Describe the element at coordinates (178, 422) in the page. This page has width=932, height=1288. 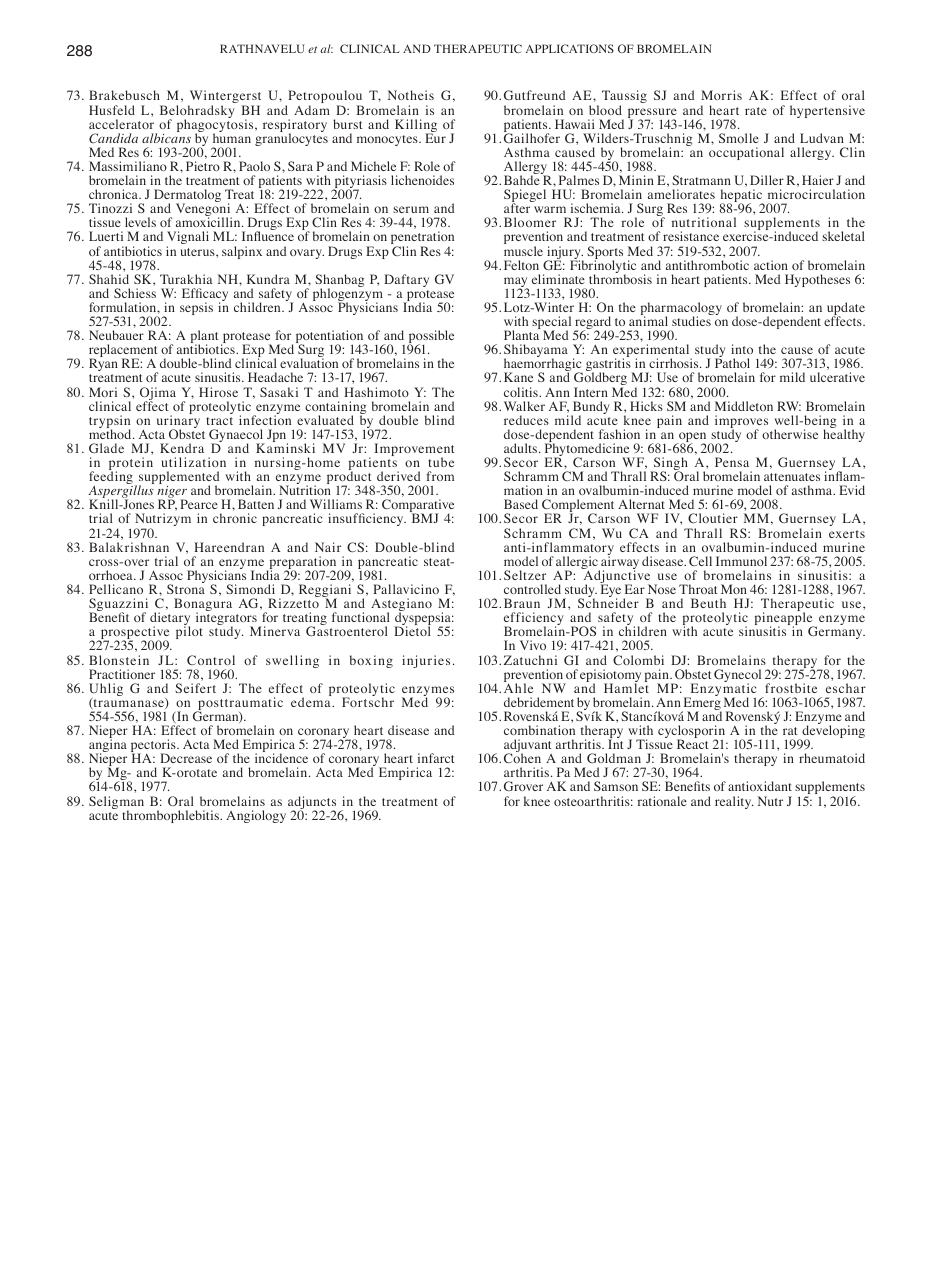
I see `urinary` at that location.
